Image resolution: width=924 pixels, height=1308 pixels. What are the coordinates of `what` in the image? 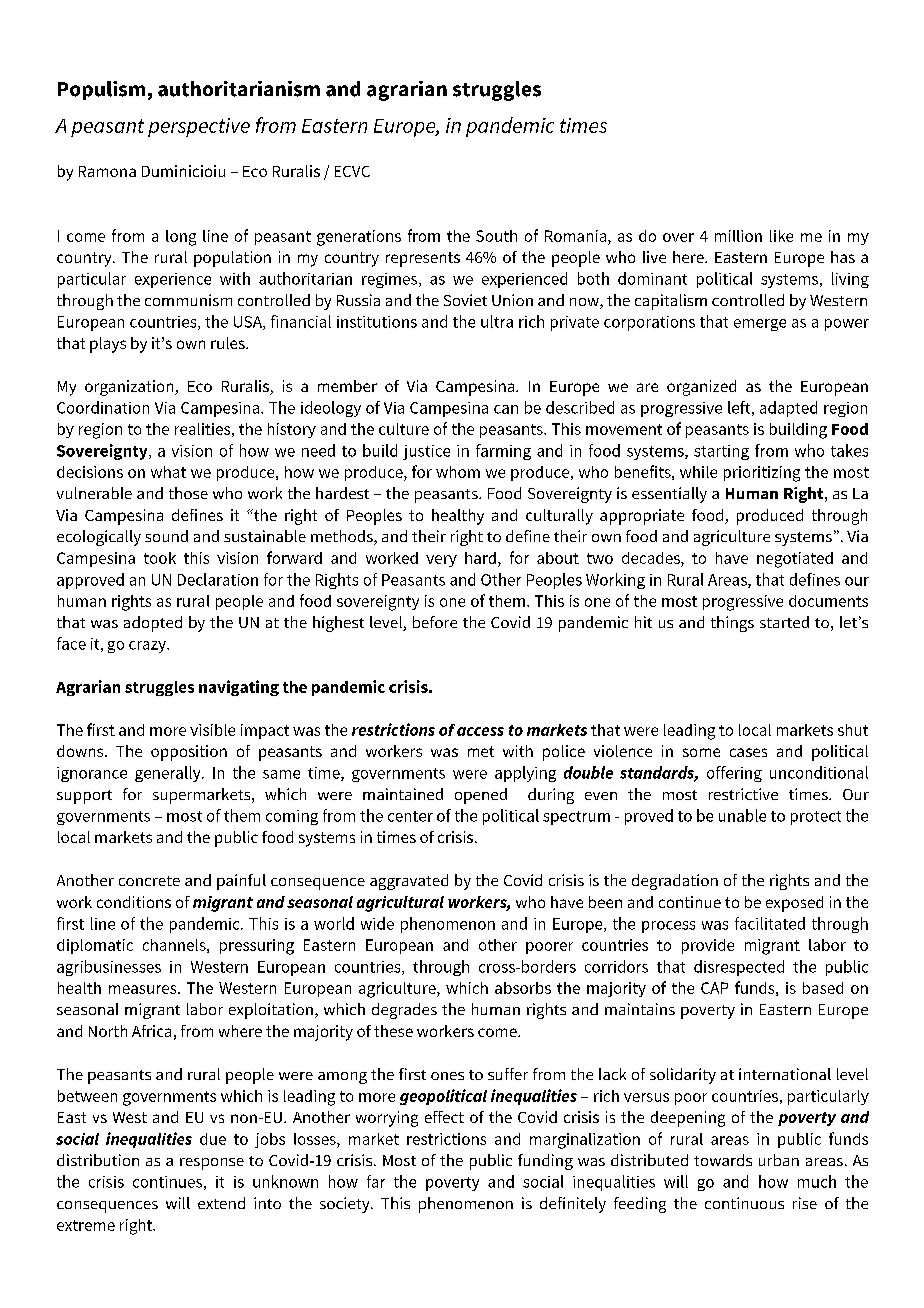 It's located at (168, 472).
